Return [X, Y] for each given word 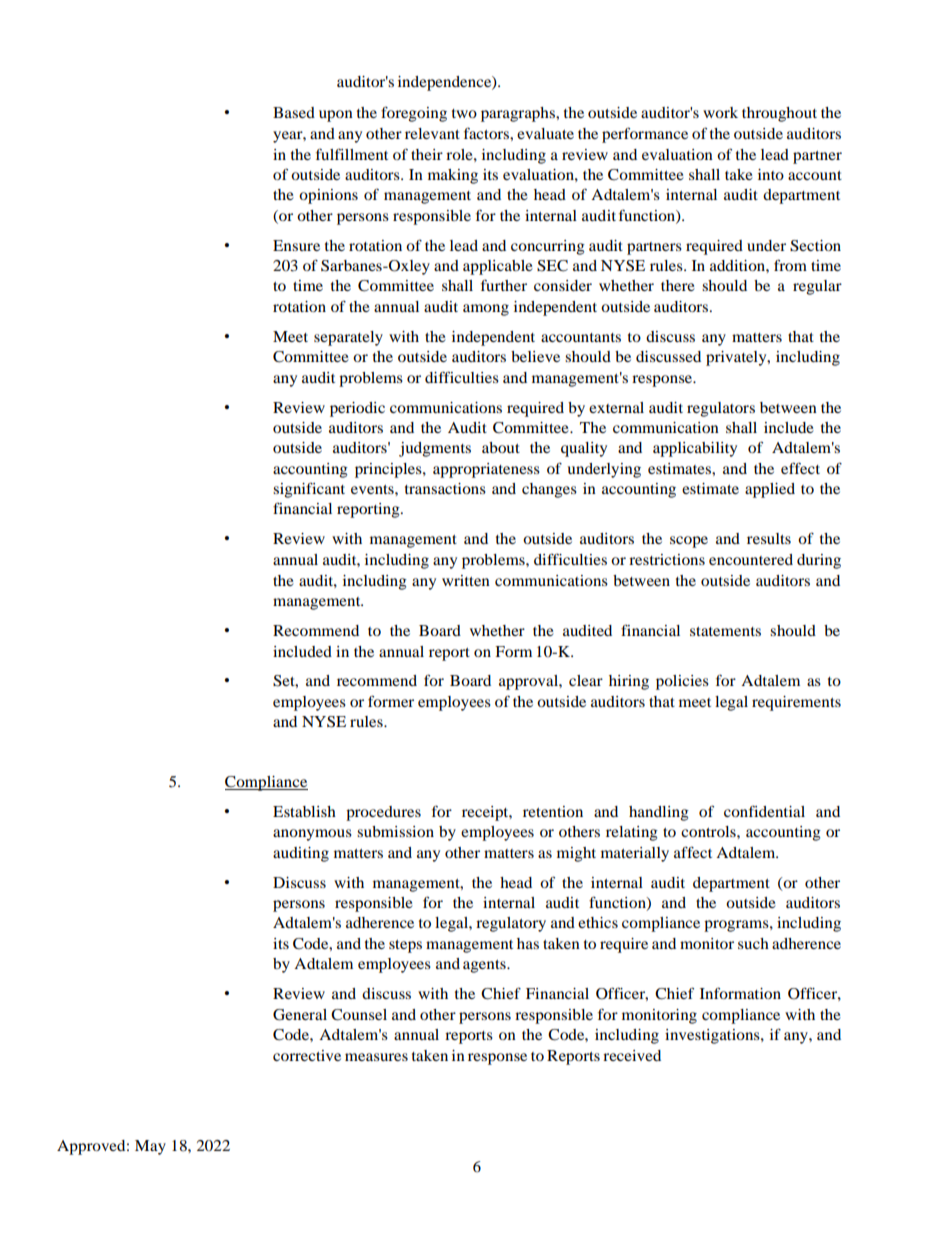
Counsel [359, 1015]
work [720, 112]
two [464, 113]
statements [725, 631]
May [150, 1147]
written [466, 580]
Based [294, 112]
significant [309, 490]
